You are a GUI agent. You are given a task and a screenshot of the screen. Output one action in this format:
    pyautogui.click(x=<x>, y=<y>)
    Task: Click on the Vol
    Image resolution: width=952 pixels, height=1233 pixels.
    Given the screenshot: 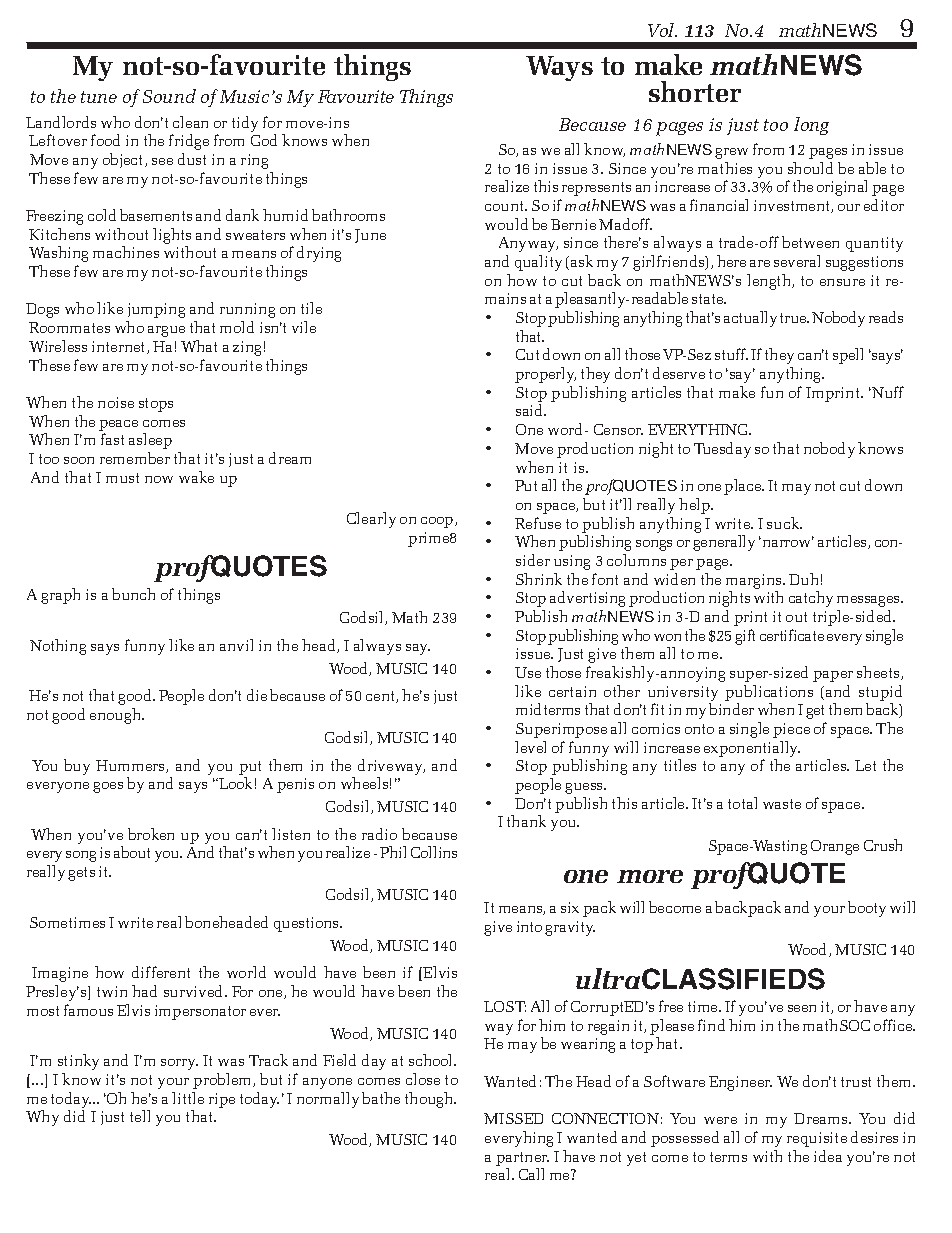 What is the action you would take?
    pyautogui.click(x=662, y=30)
